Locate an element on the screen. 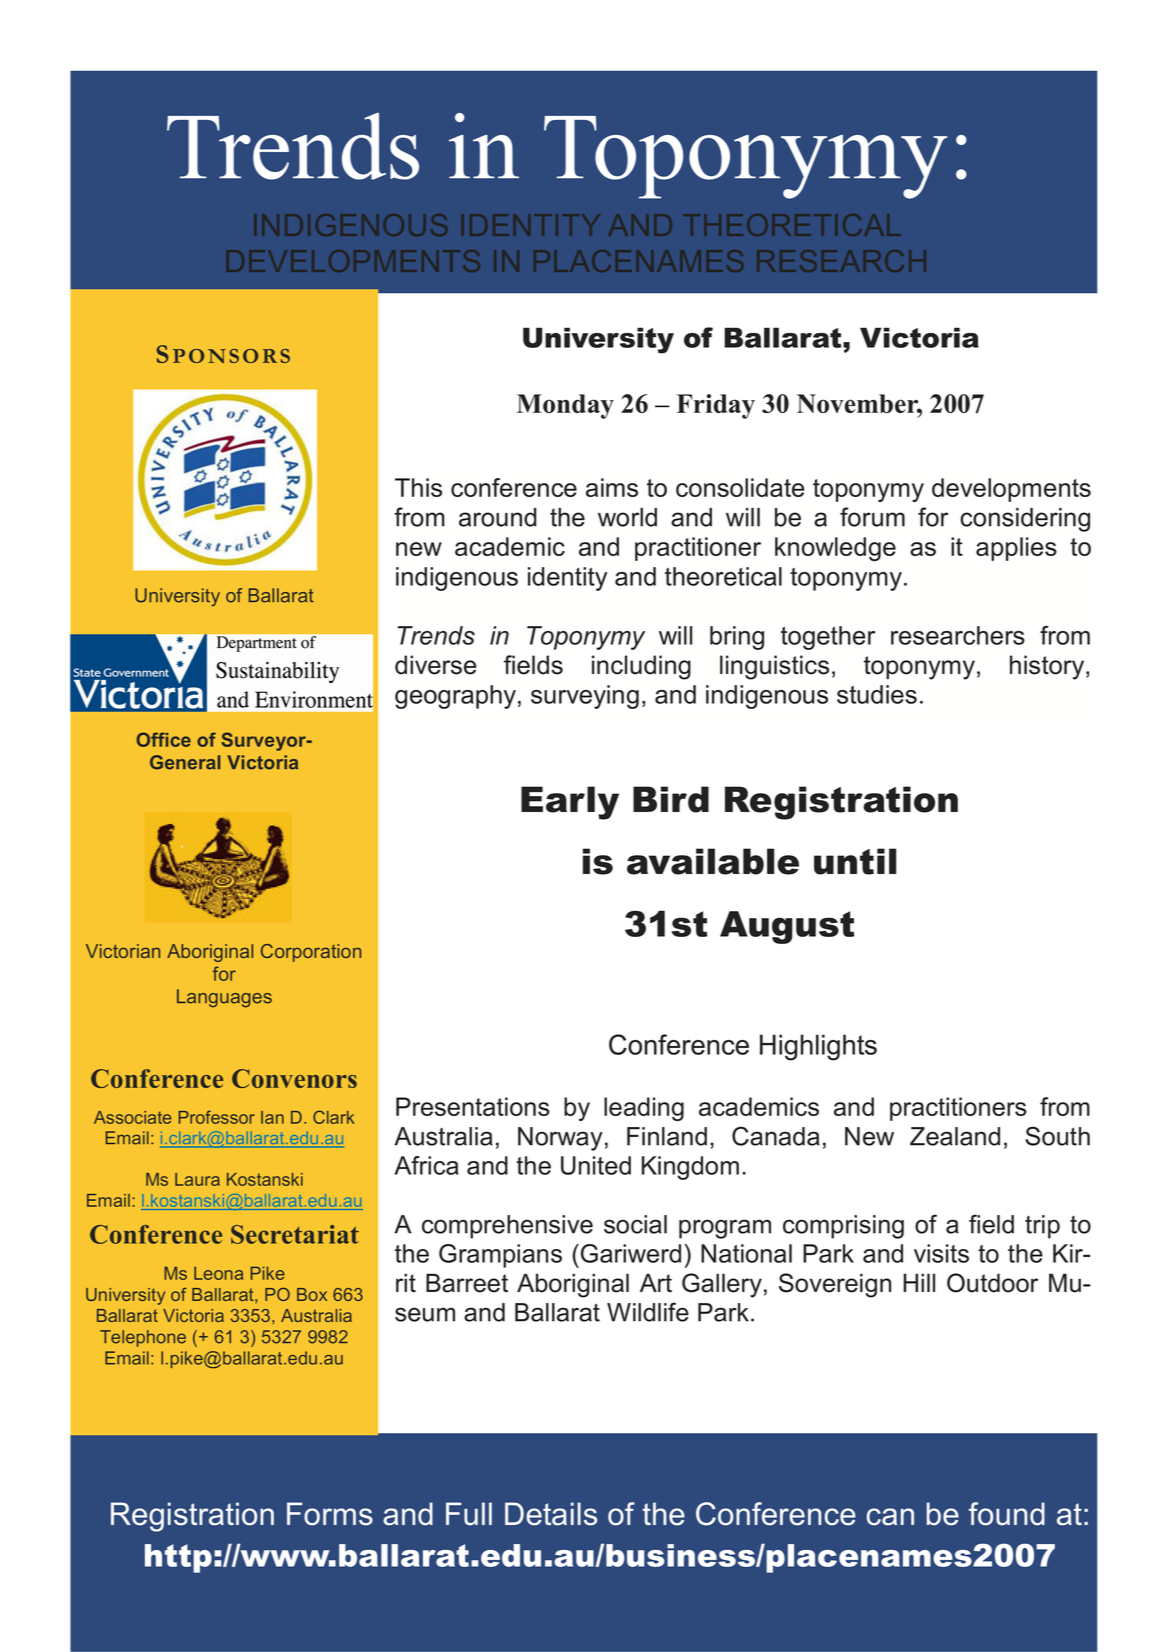 This screenshot has width=1168, height=1652. Norway is located at coordinates (560, 1139).
